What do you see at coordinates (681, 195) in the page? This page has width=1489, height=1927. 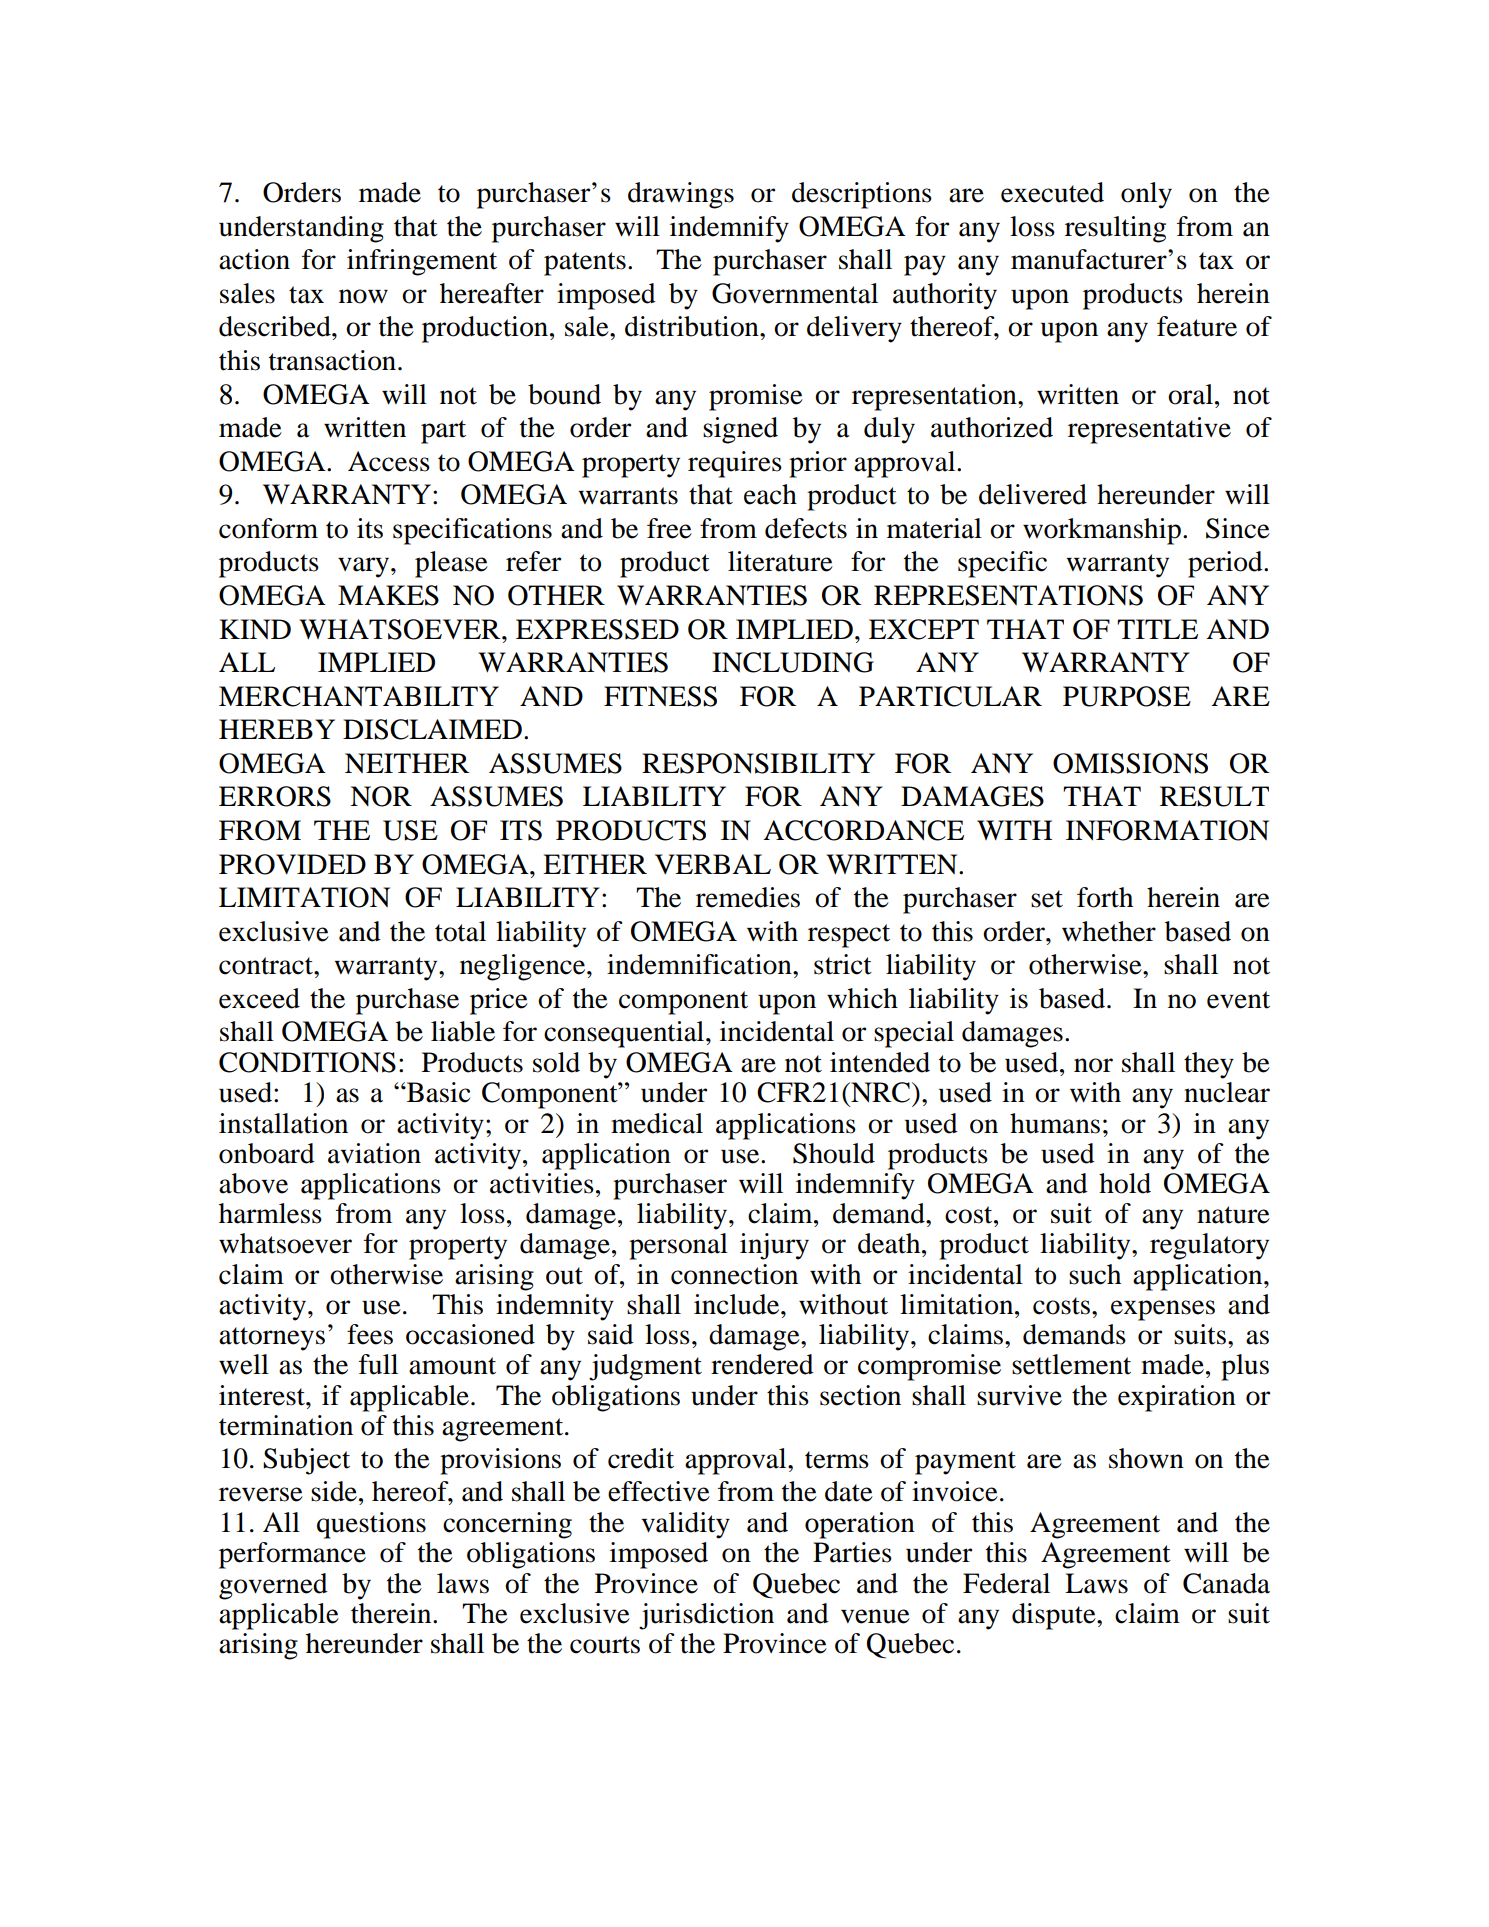 I see `drawings` at bounding box center [681, 195].
